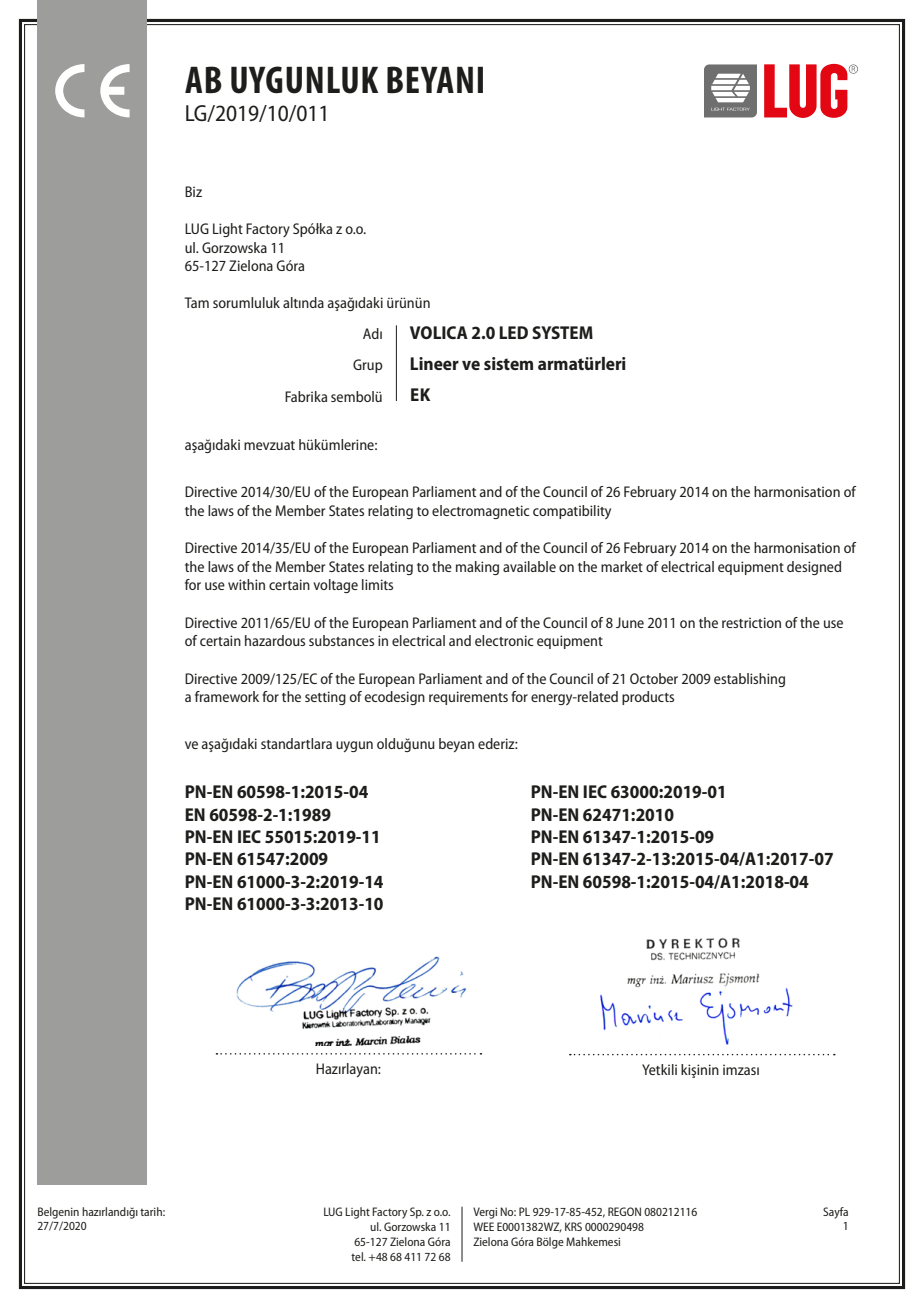  What do you see at coordinates (227, 696) in the document?
I see `framework` at bounding box center [227, 696].
